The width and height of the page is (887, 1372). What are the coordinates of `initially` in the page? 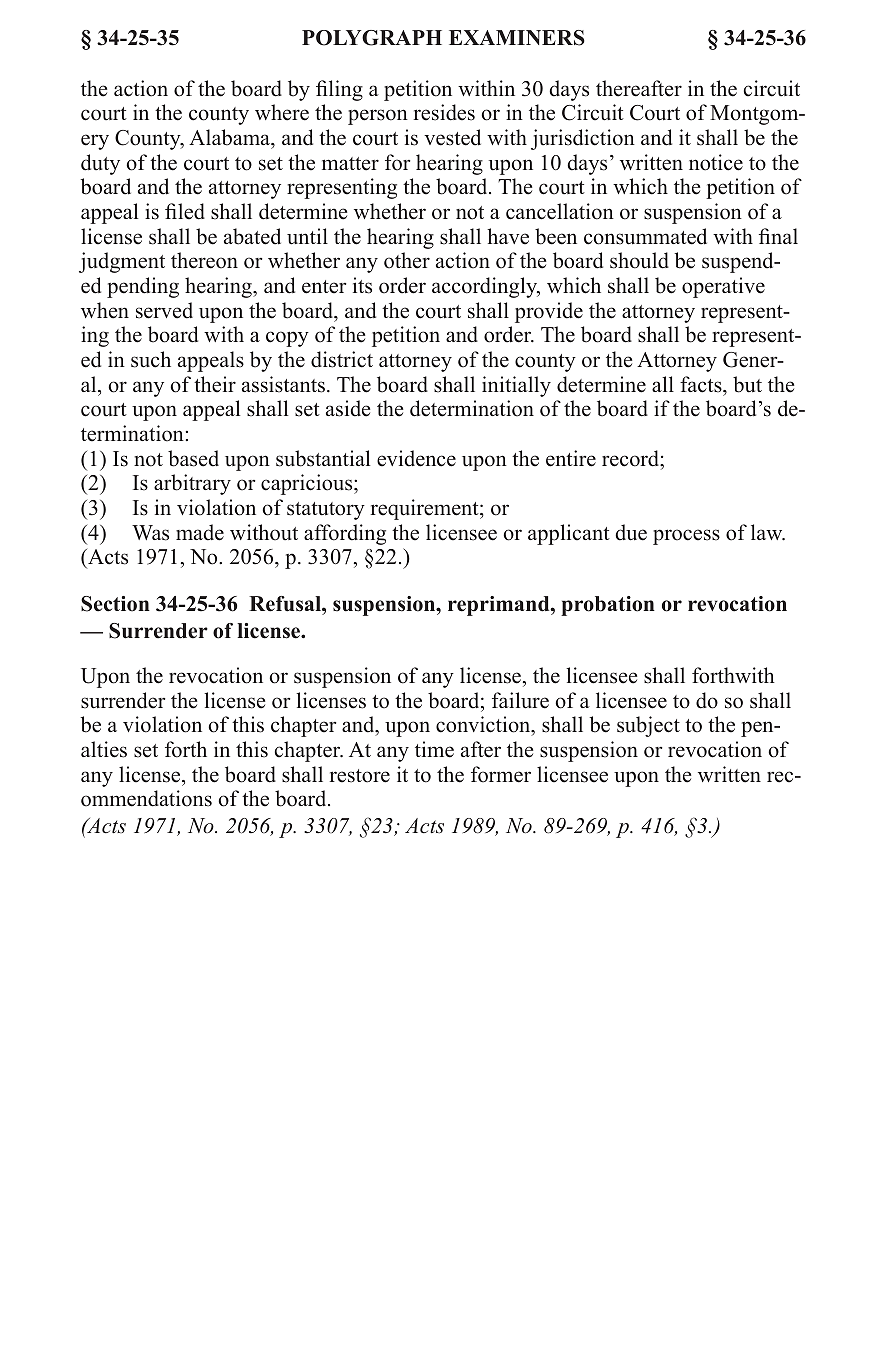 It's located at (516, 386).
